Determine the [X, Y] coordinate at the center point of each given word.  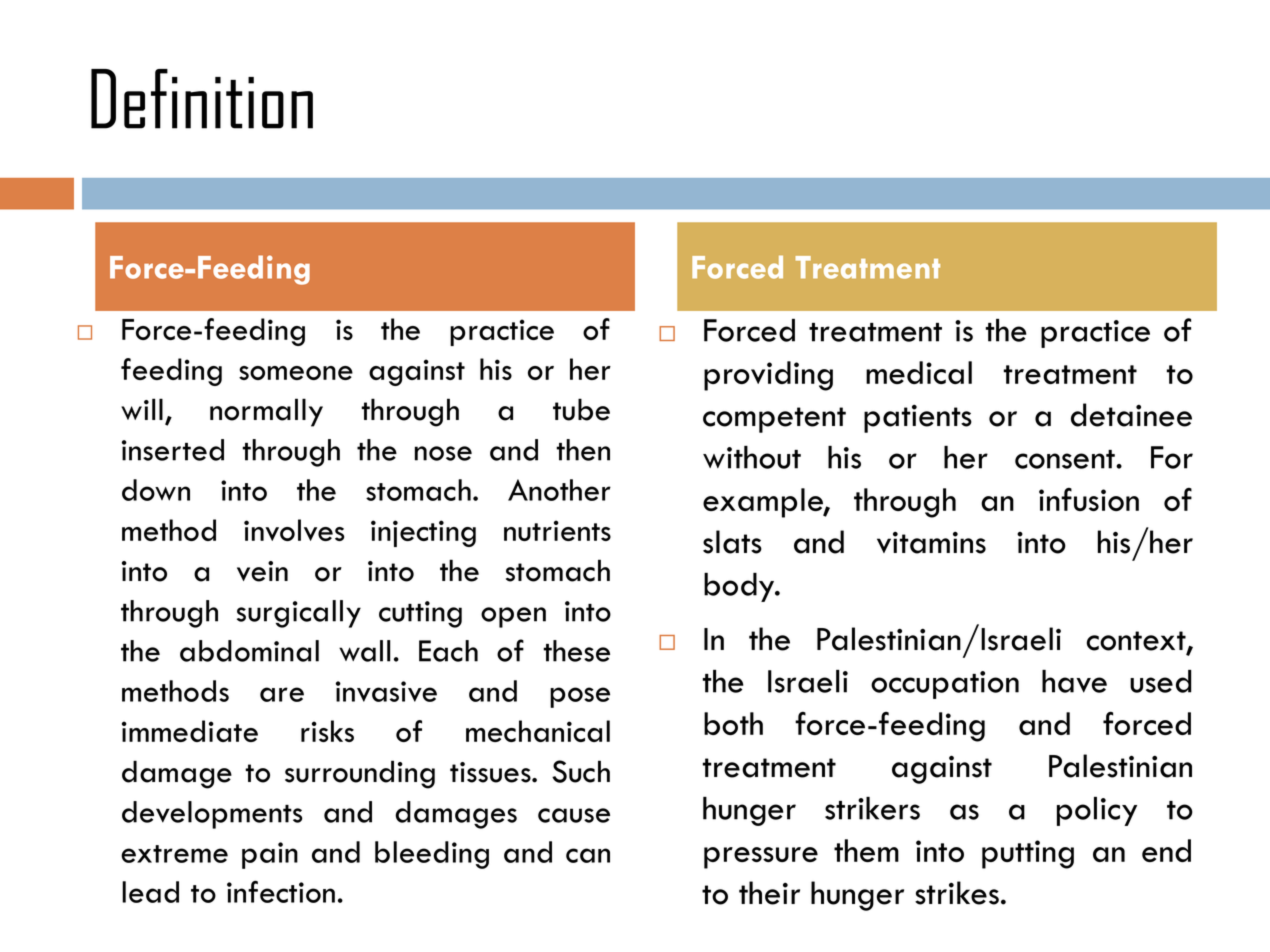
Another [559, 490]
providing [768, 376]
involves [294, 530]
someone [296, 373]
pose [580, 697]
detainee [1131, 415]
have [1074, 681]
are [282, 694]
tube [581, 409]
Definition [202, 99]
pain [270, 855]
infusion [1089, 499]
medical [919, 372]
